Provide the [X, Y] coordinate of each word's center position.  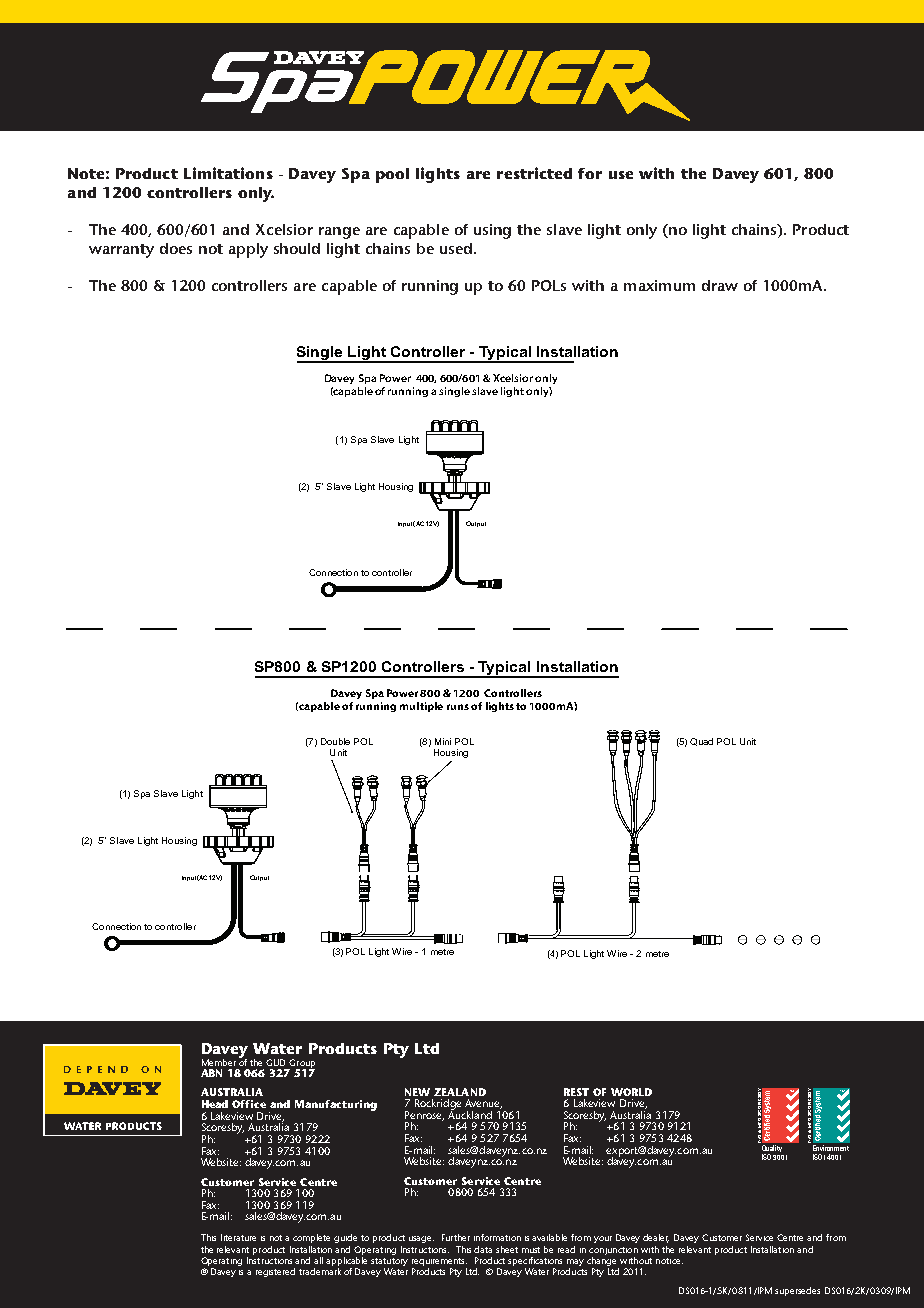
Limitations [228, 173]
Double [335, 741]
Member [219, 1062]
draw [720, 285]
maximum [659, 285]
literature [238, 1237]
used [457, 248]
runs [458, 707]
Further [456, 1237]
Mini [443, 741]
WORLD [631, 1092]
